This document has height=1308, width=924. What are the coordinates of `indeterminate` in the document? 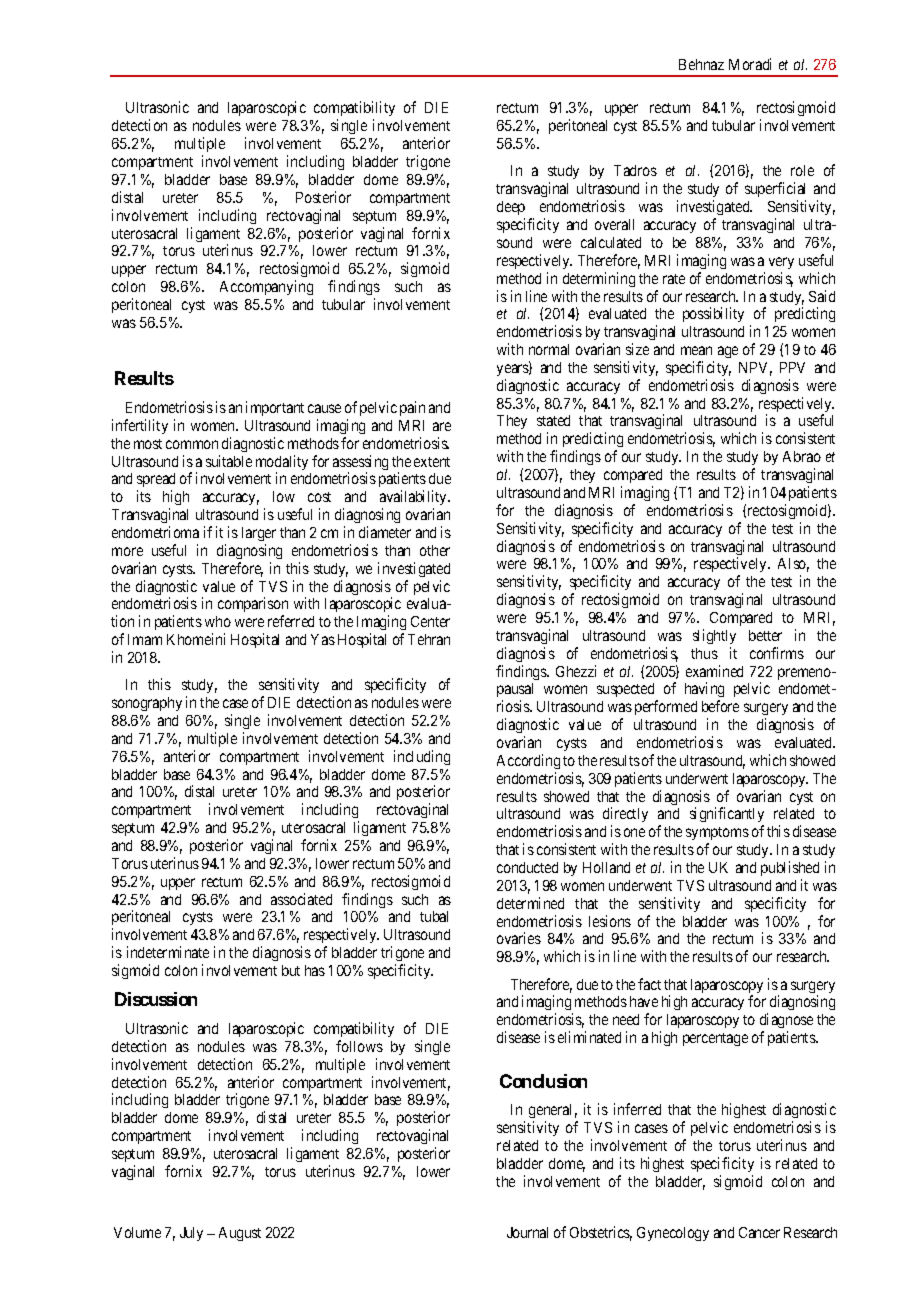 It's located at (168, 952).
